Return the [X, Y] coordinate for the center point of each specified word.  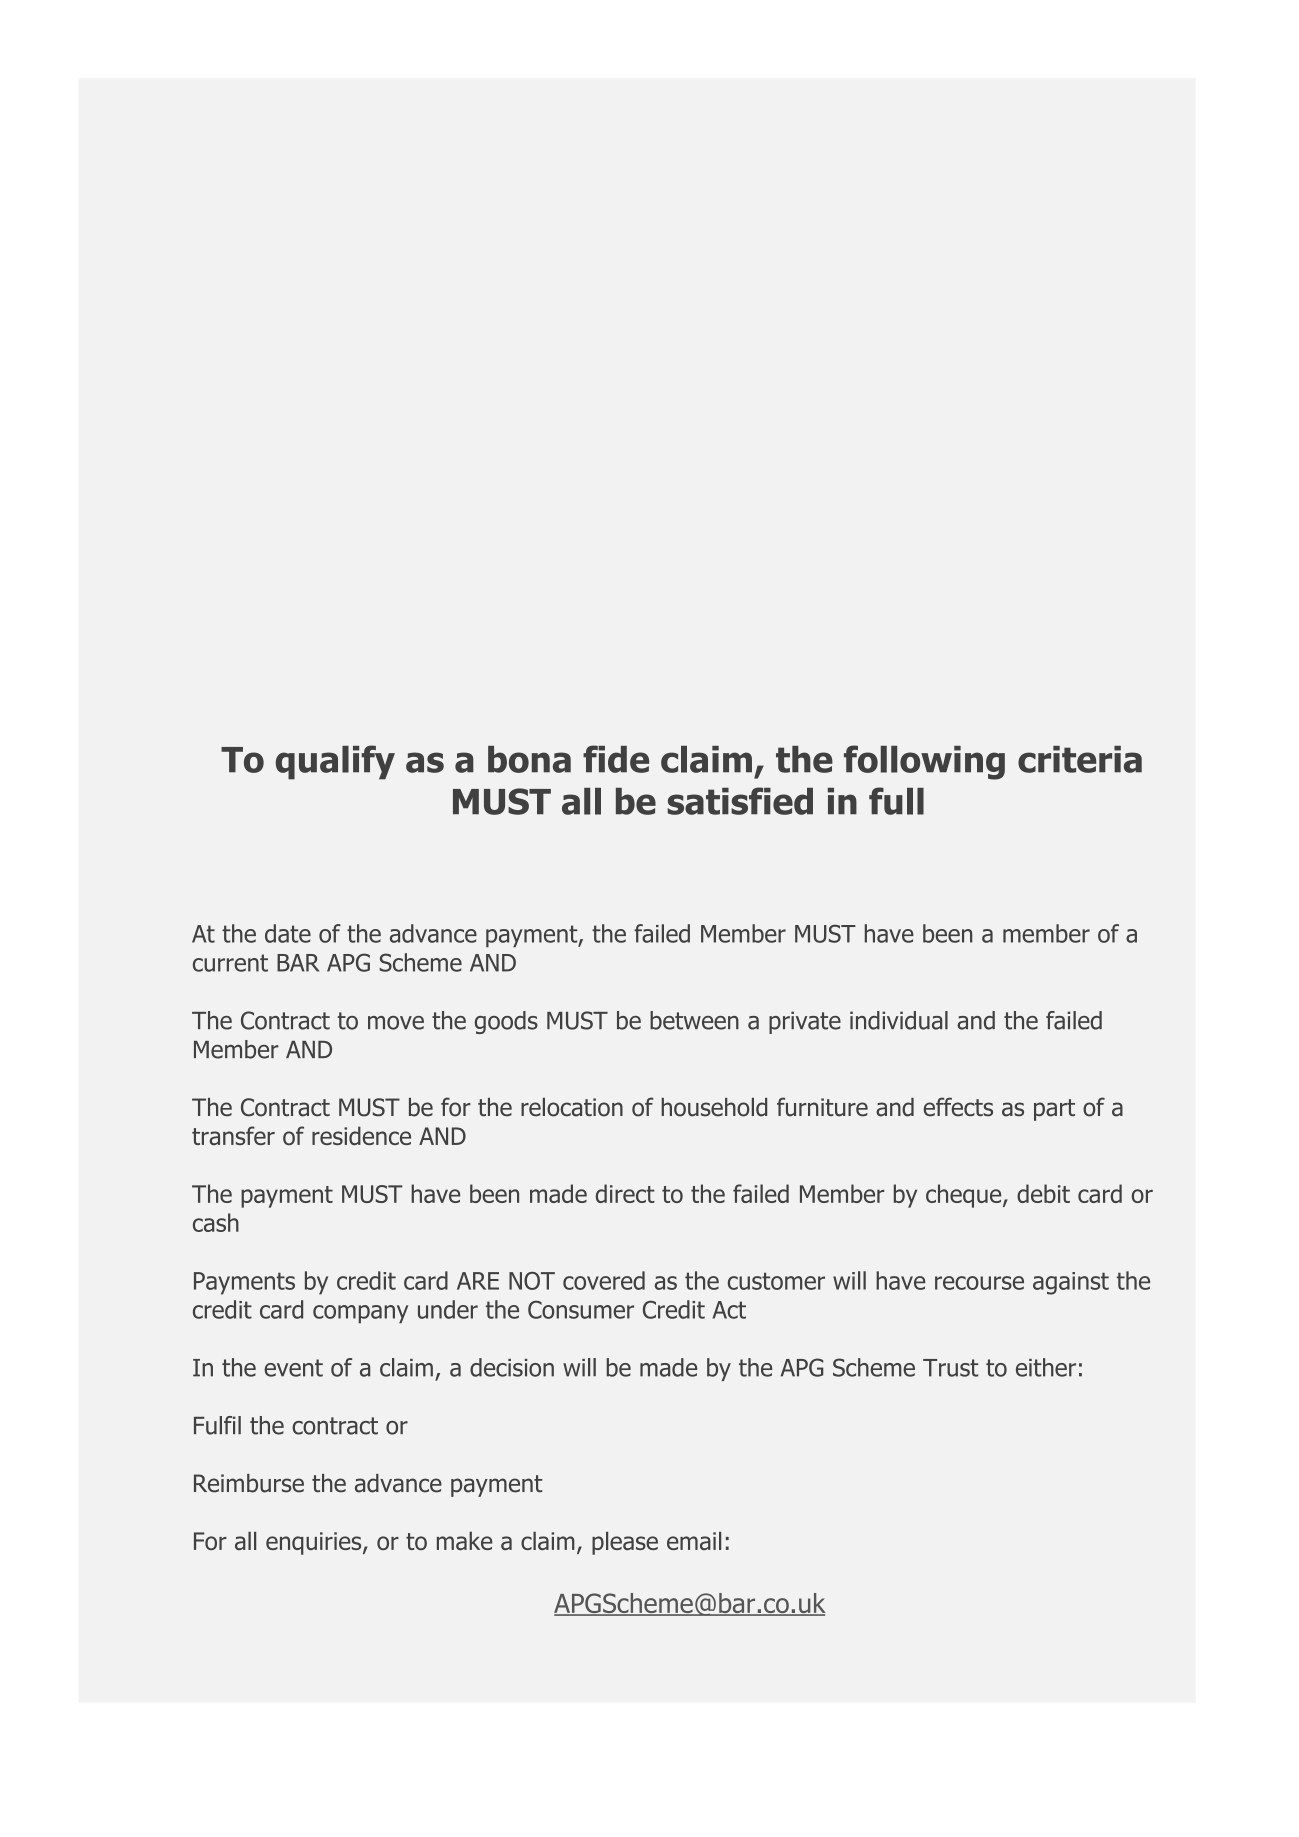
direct [625, 1193]
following [924, 762]
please [625, 1543]
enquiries [315, 1543]
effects [958, 1107]
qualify [335, 762]
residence [361, 1135]
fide [616, 759]
